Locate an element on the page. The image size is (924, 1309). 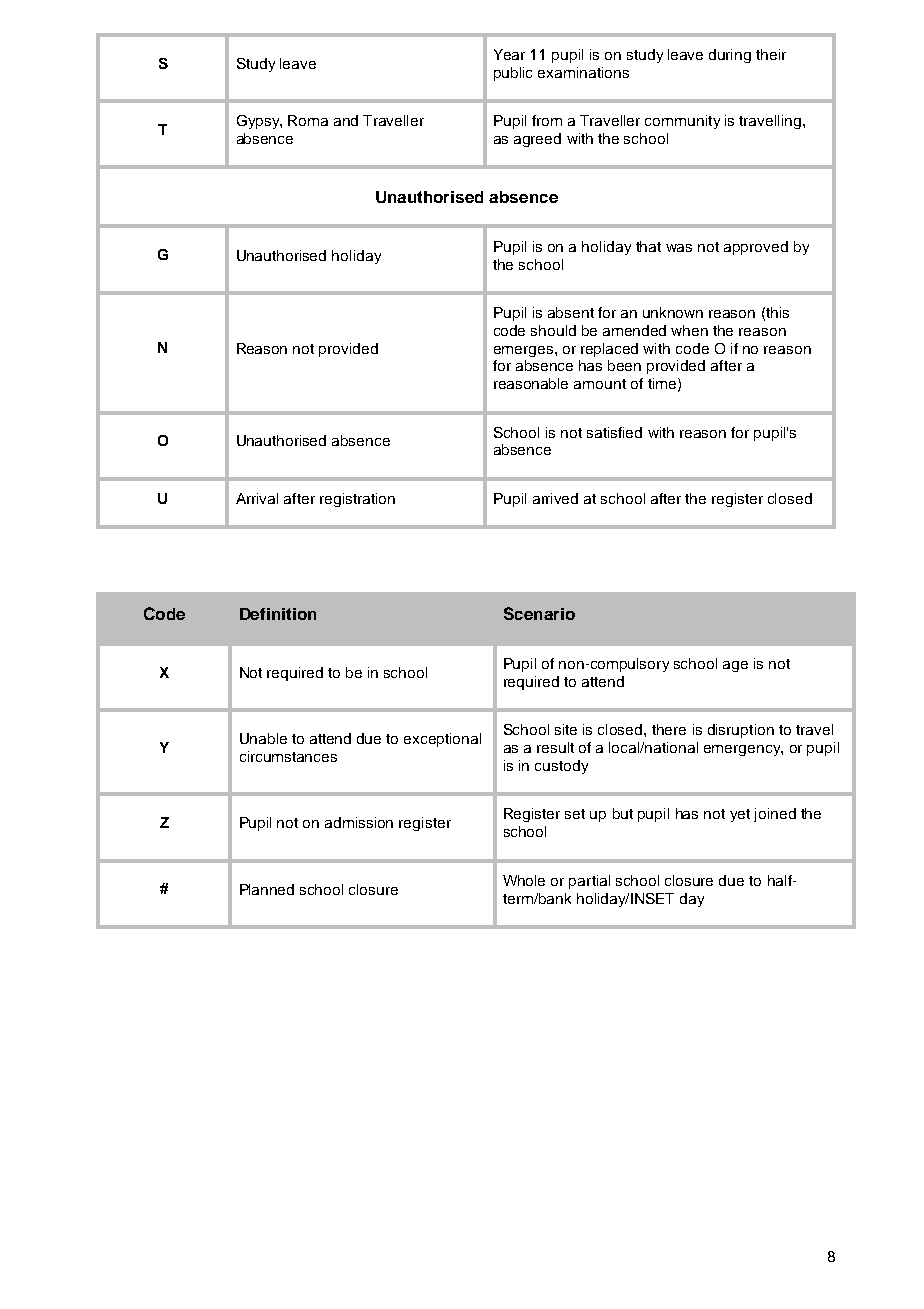
arrived is located at coordinates (555, 498).
